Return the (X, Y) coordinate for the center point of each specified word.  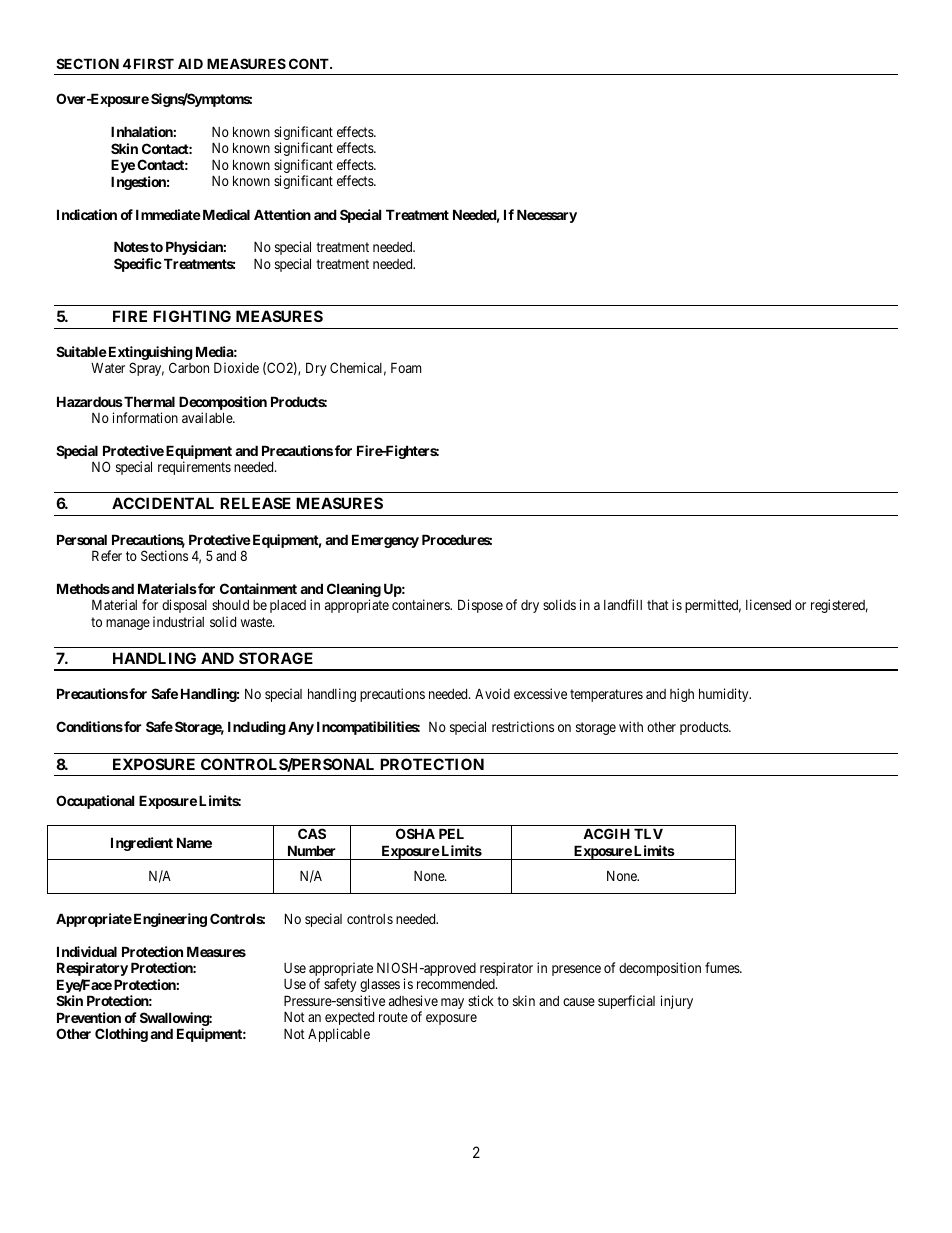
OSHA (415, 833)
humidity (725, 695)
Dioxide (236, 367)
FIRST (154, 63)
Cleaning (354, 591)
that (658, 605)
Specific (138, 265)
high (682, 695)
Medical (225, 214)
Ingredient (142, 844)
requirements (194, 468)
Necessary (547, 216)
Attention (282, 214)
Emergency (385, 541)
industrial (178, 621)
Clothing (121, 1035)
